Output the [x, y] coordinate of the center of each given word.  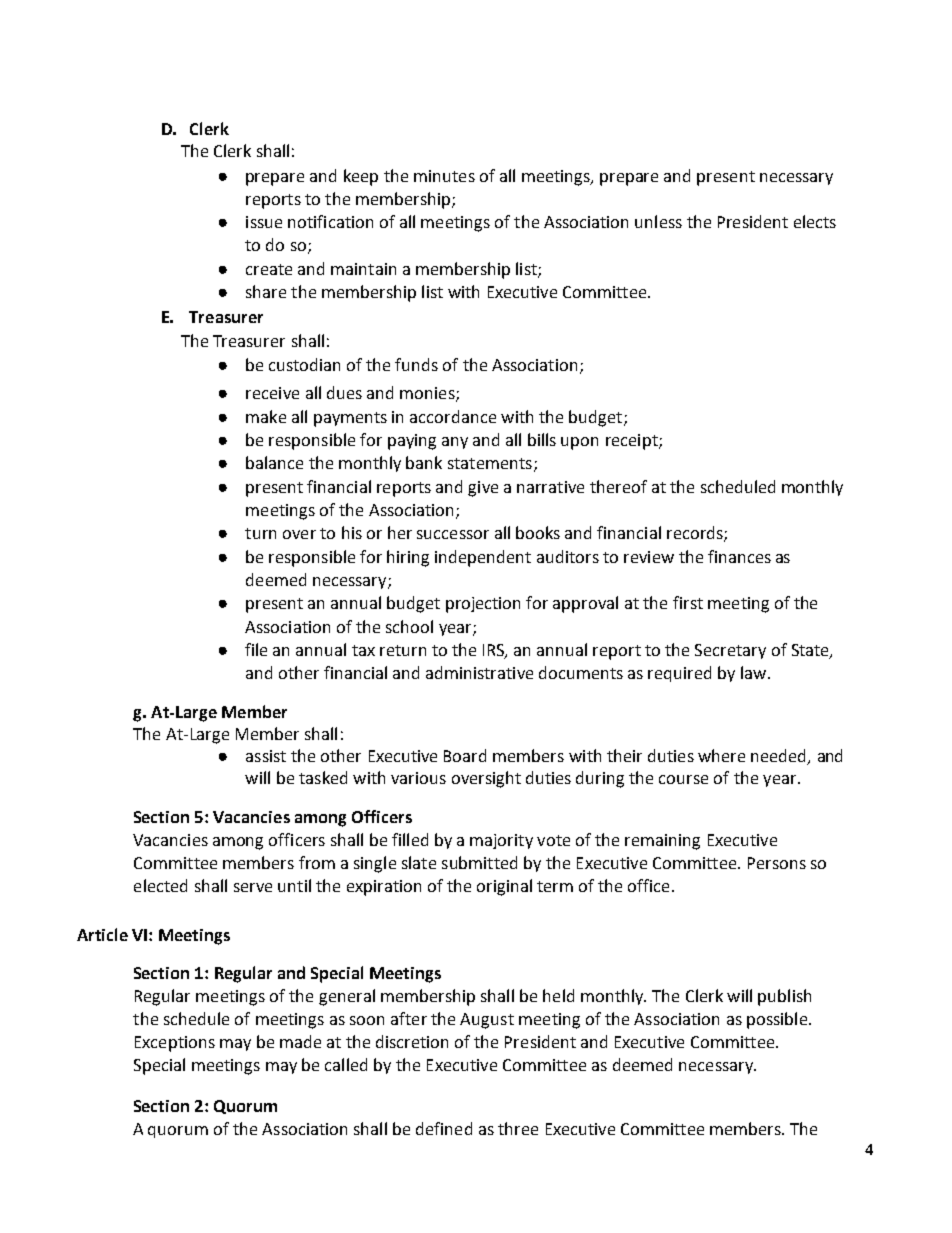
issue [264, 222]
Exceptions [175, 1044]
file [256, 649]
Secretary [730, 651]
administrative [479, 672]
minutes [444, 176]
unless [658, 221]
